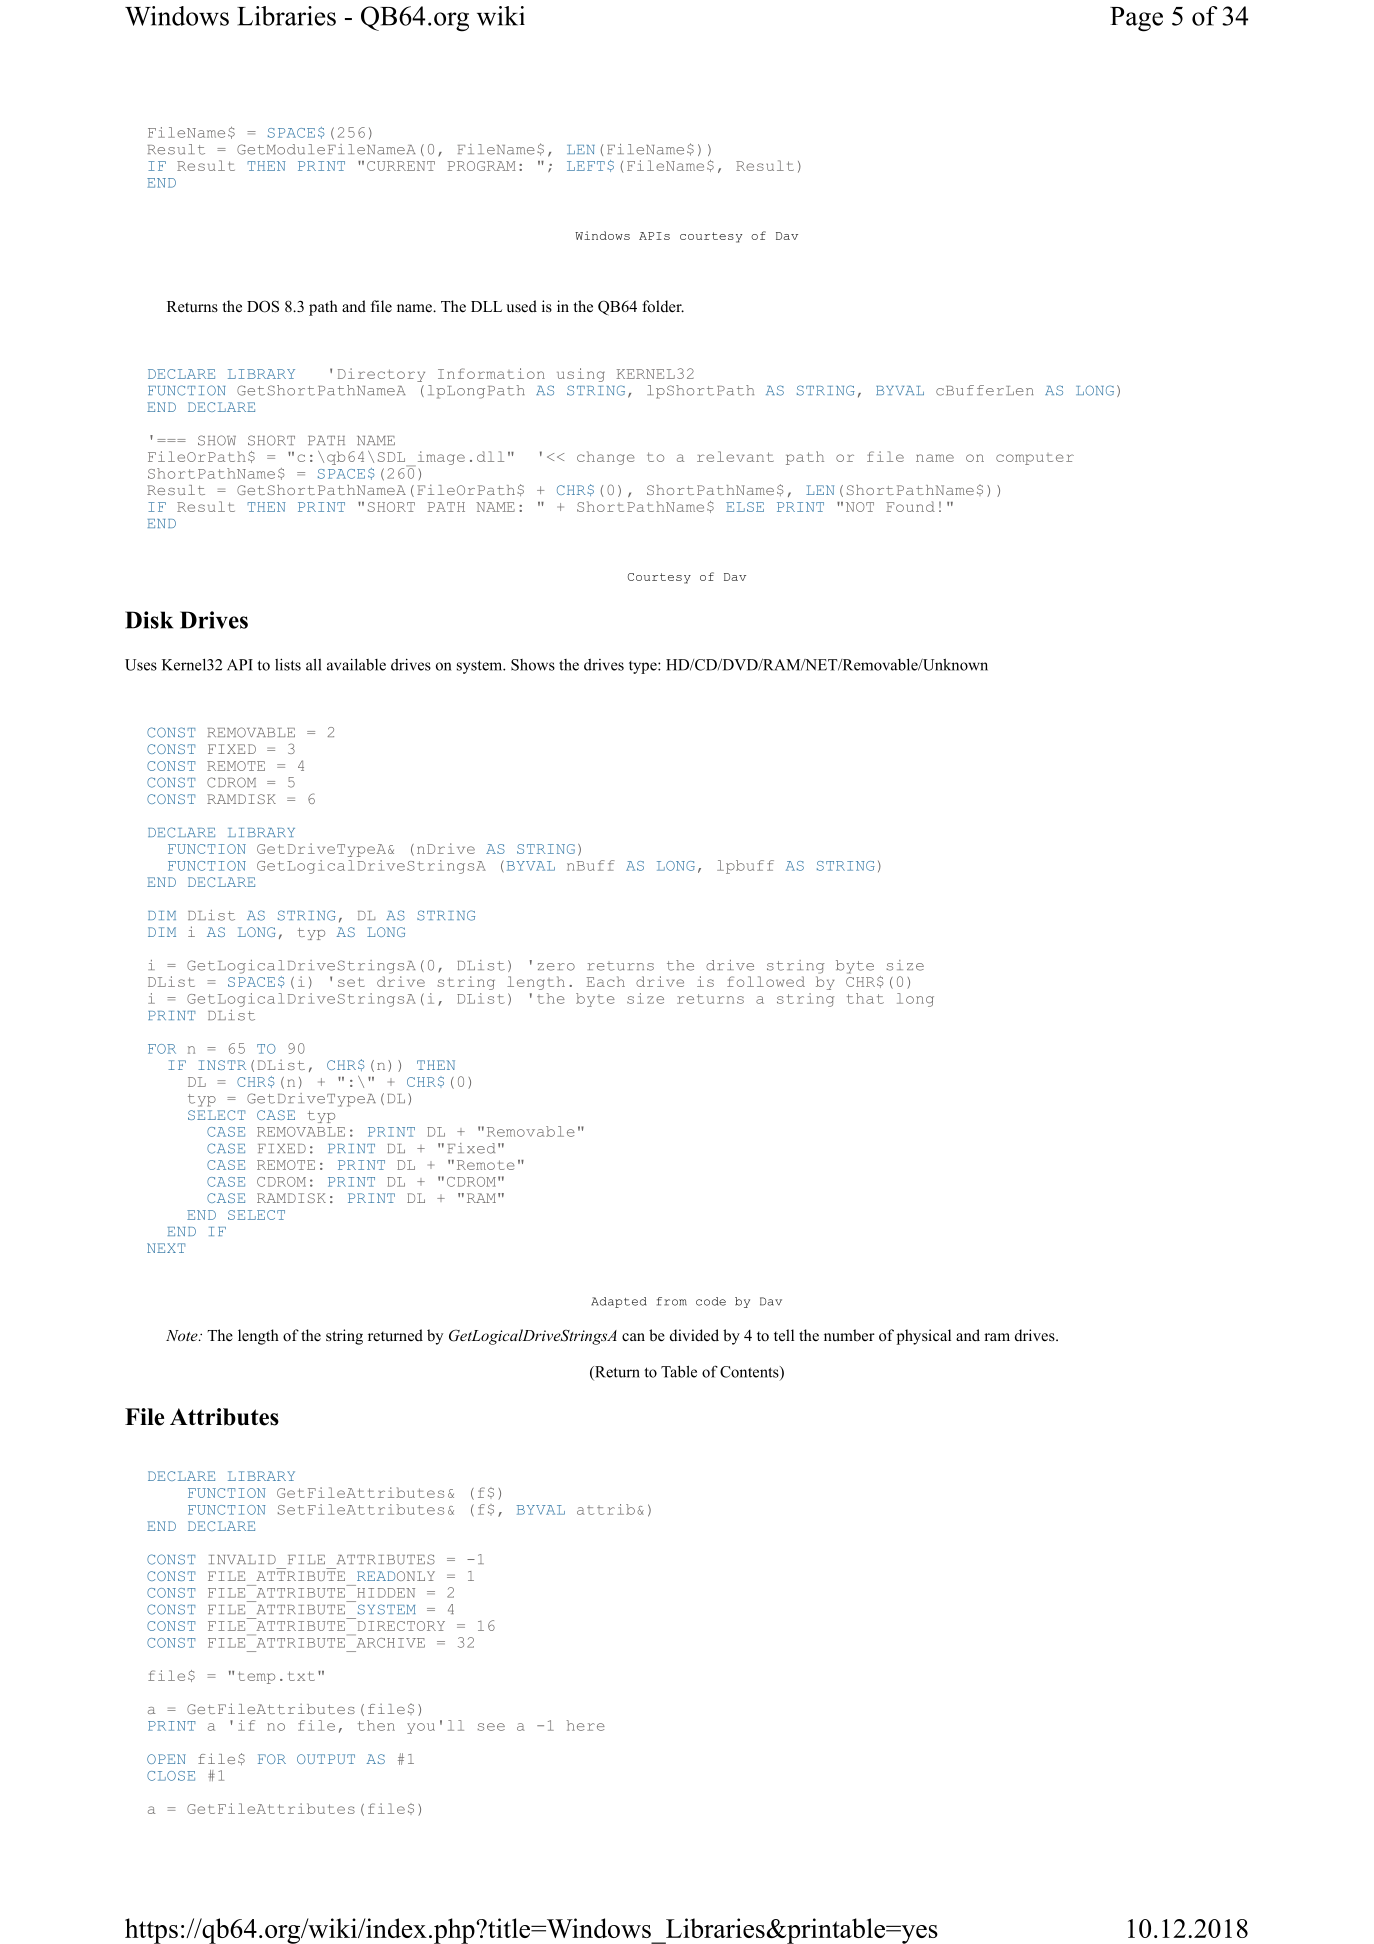 The width and height of the document is (1374, 1944). Describe the element at coordinates (401, 166) in the document. I see `CURRENT` at that location.
